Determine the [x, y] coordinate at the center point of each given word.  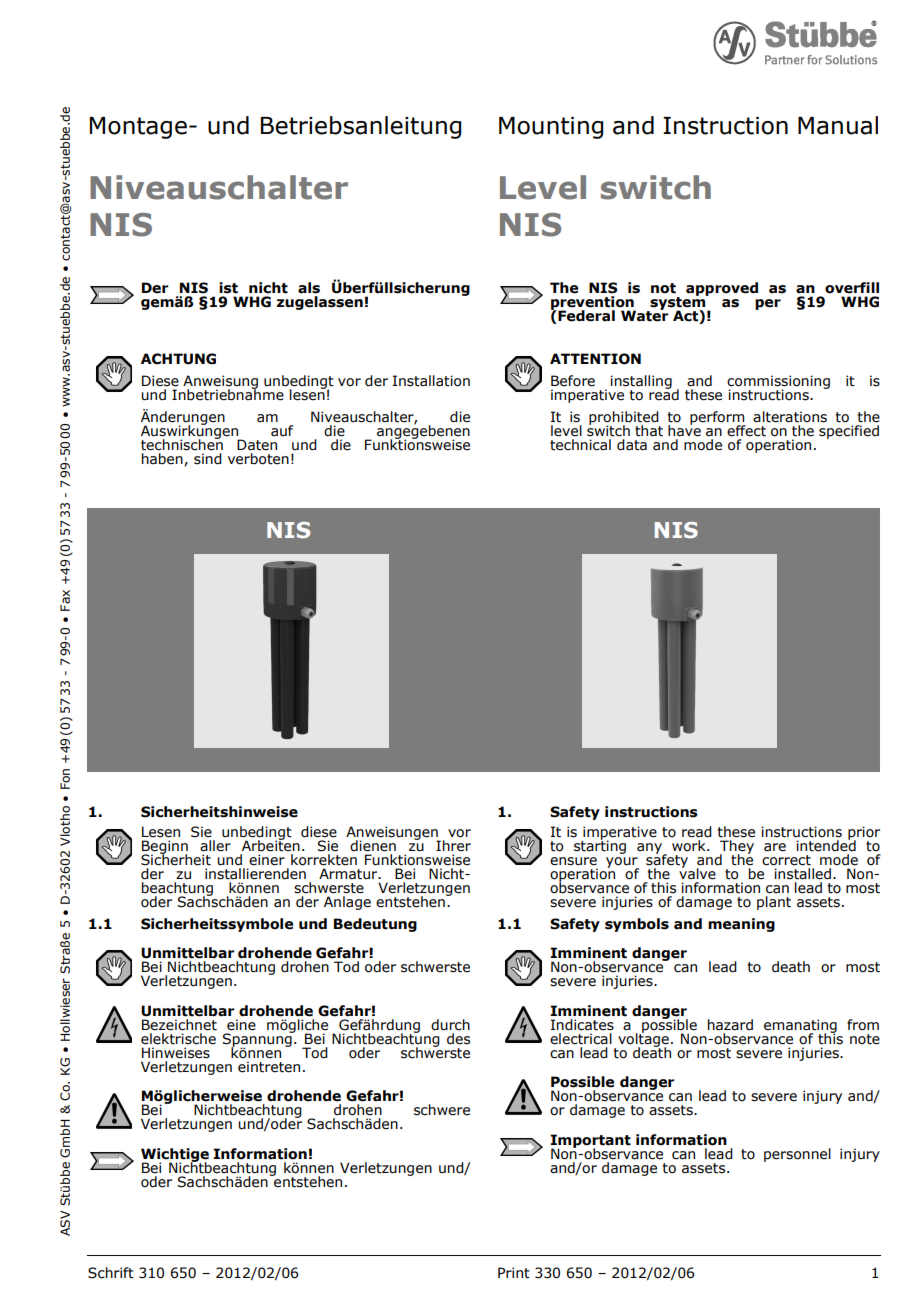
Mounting [551, 128]
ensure [573, 861]
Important [590, 1142]
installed [802, 874]
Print [514, 1273]
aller [215, 846]
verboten [258, 459]
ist [228, 288]
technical [580, 445]
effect [746, 431]
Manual [838, 125]
